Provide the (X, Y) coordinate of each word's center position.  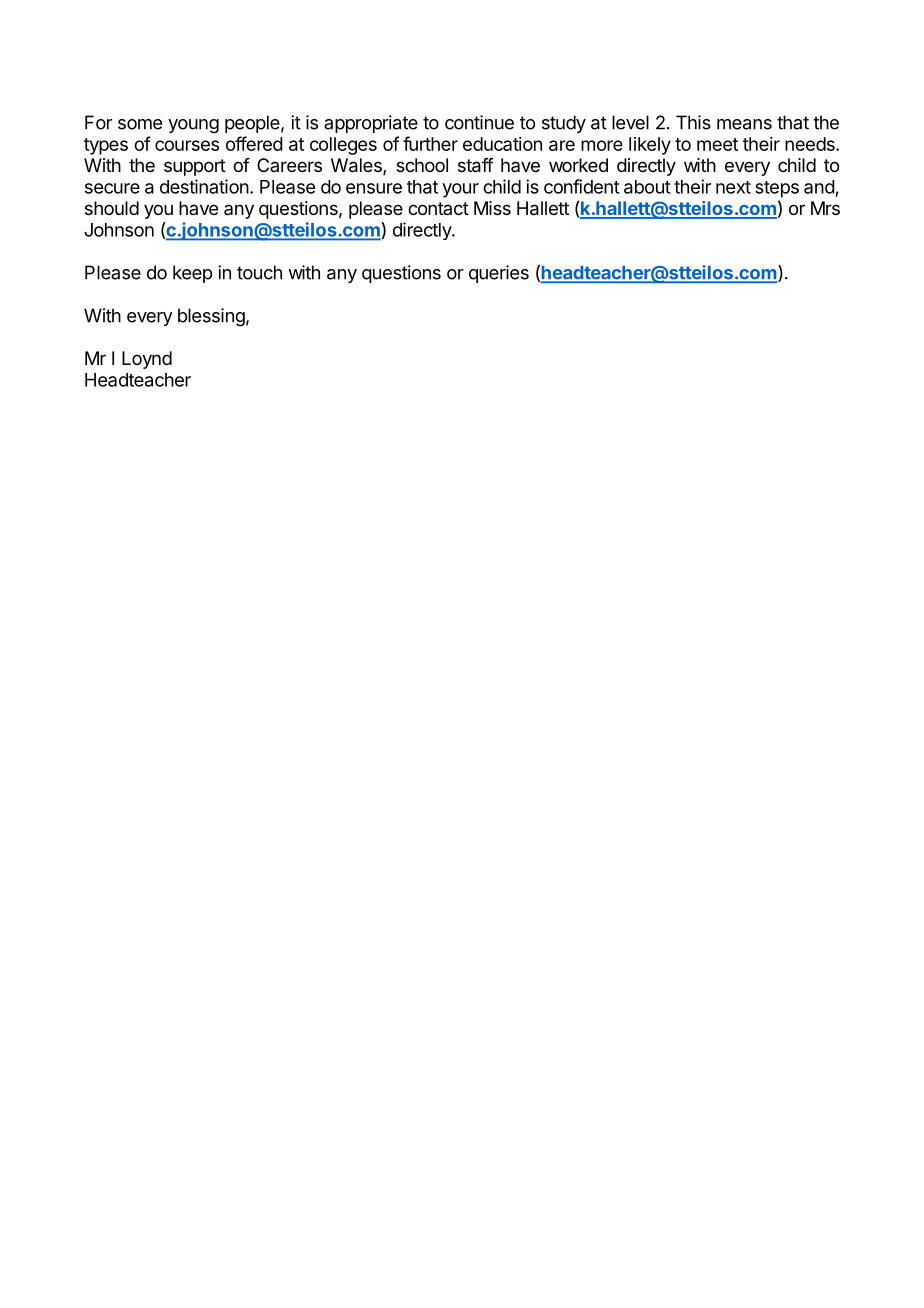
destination (204, 186)
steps (777, 189)
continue (479, 122)
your (460, 190)
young (193, 126)
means (744, 124)
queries (499, 274)
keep (192, 274)
